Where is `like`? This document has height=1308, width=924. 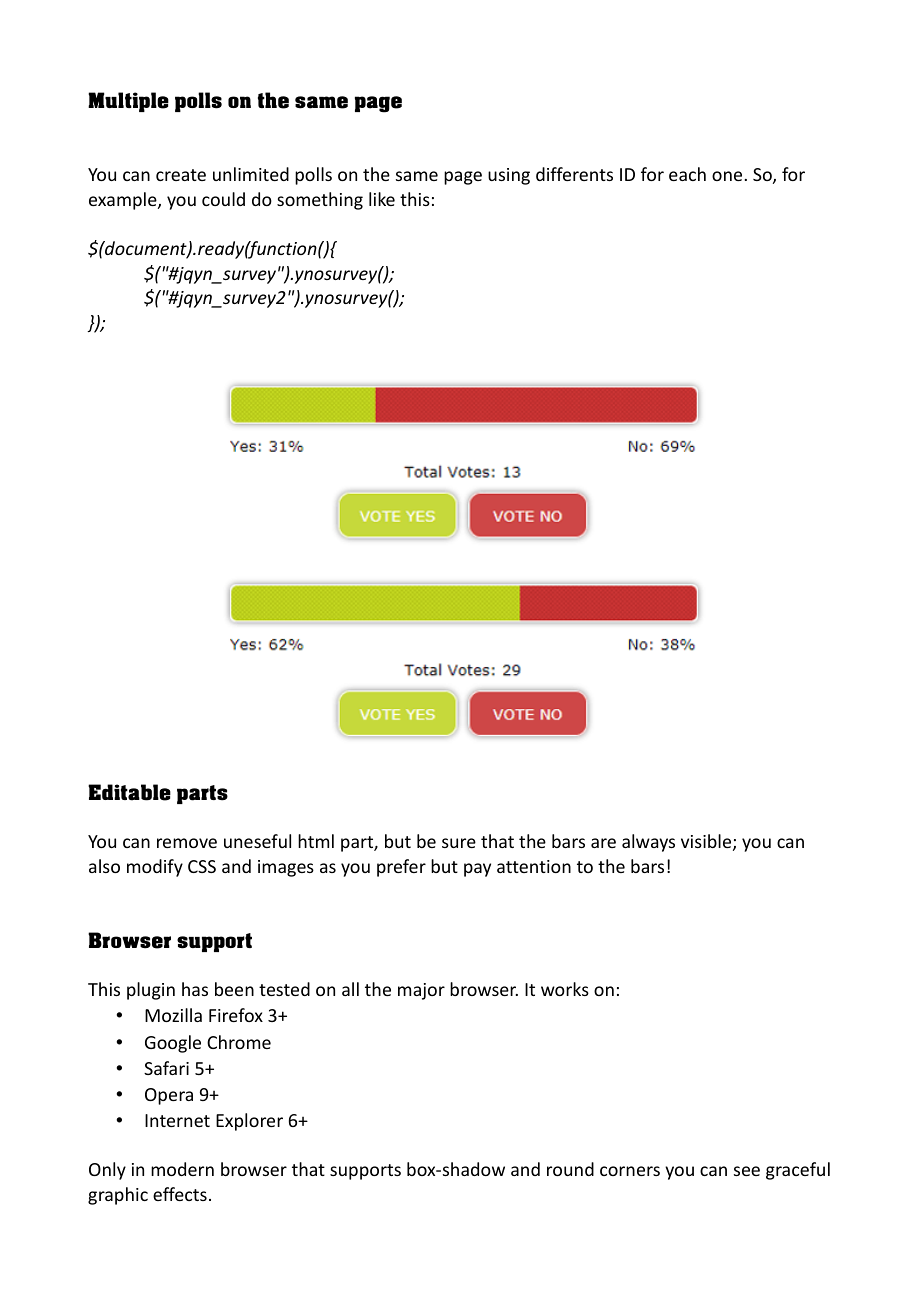 like is located at coordinates (382, 199).
